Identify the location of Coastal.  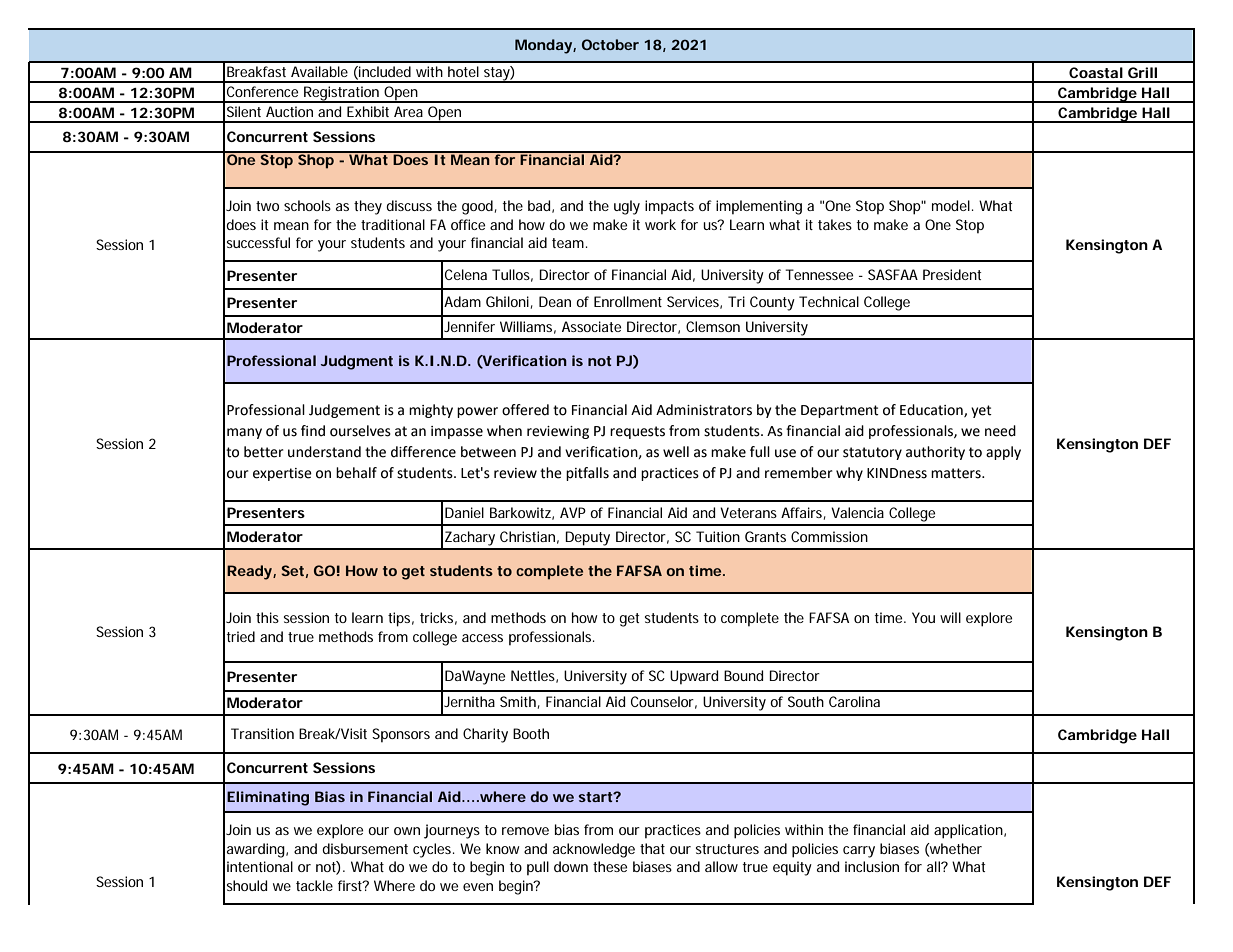
(1096, 72).
